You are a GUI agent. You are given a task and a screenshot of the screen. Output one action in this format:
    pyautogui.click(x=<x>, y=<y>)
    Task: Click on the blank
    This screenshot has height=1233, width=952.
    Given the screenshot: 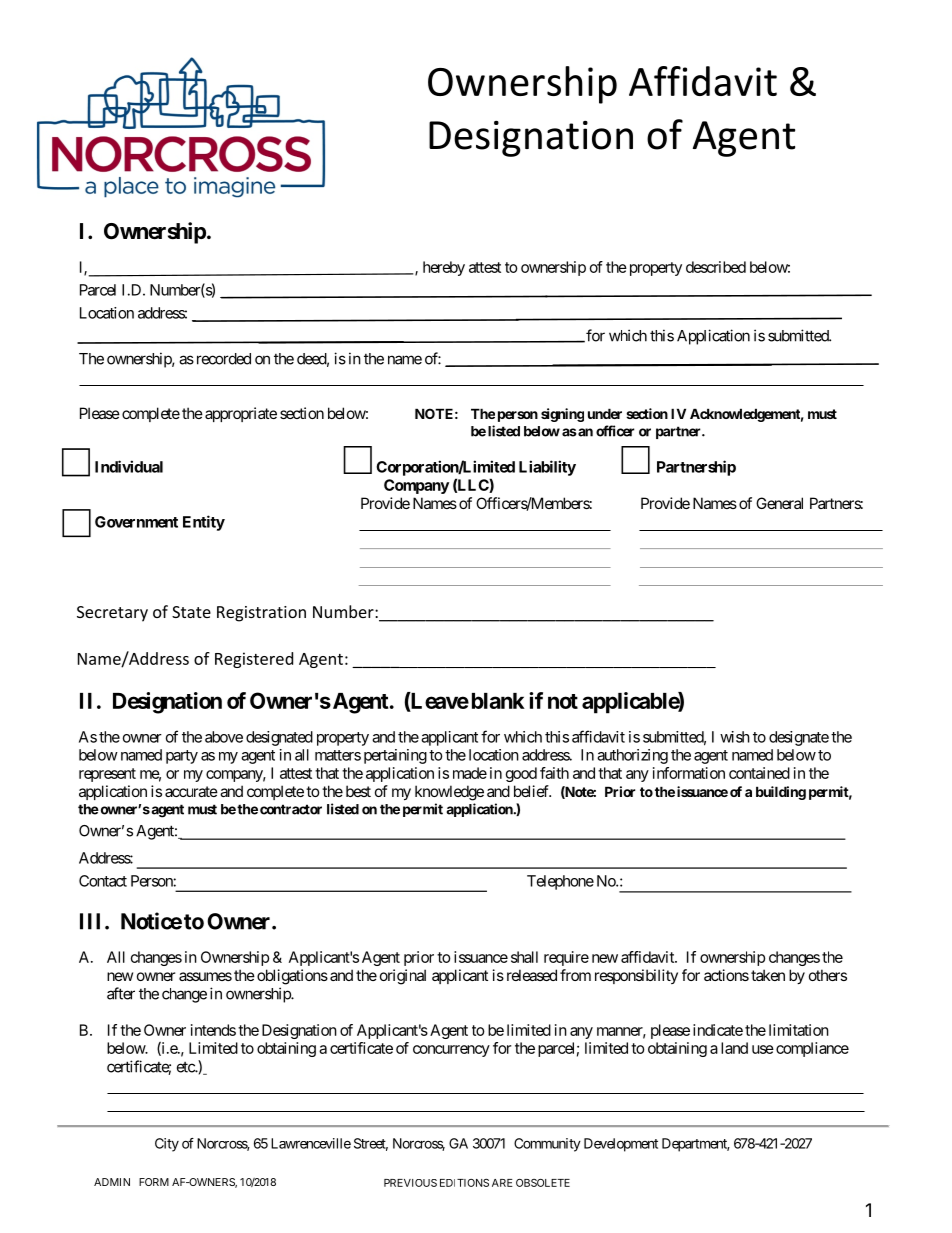 What is the action you would take?
    pyautogui.click(x=498, y=701)
